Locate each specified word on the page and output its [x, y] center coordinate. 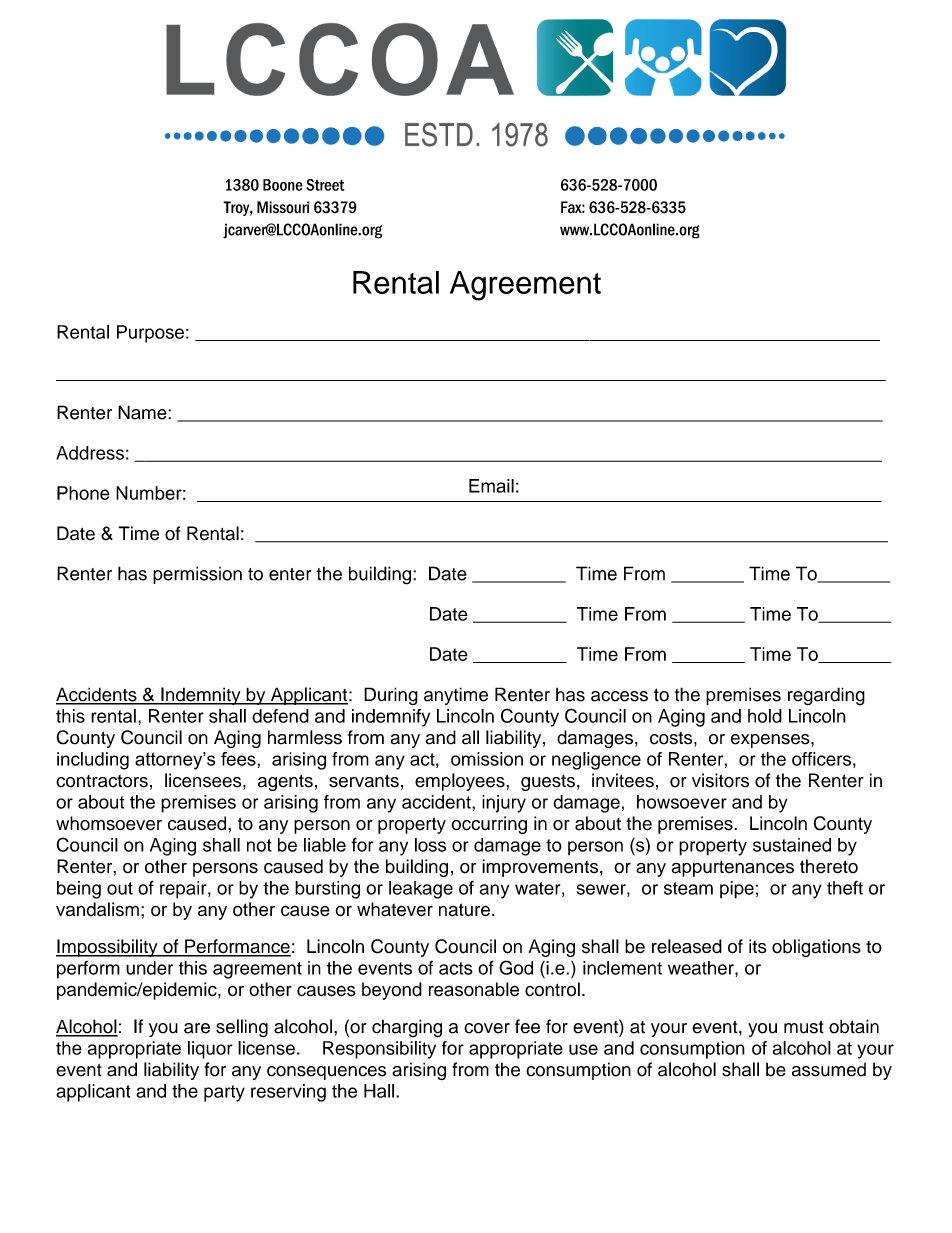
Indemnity [201, 696]
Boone [283, 185]
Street [325, 185]
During [391, 696]
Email [491, 486]
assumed [829, 1070]
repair [184, 890]
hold [765, 716]
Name [143, 412]
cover [487, 1028]
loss [430, 845]
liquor [210, 1050]
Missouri [283, 207]
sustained [792, 845]
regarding [826, 696]
